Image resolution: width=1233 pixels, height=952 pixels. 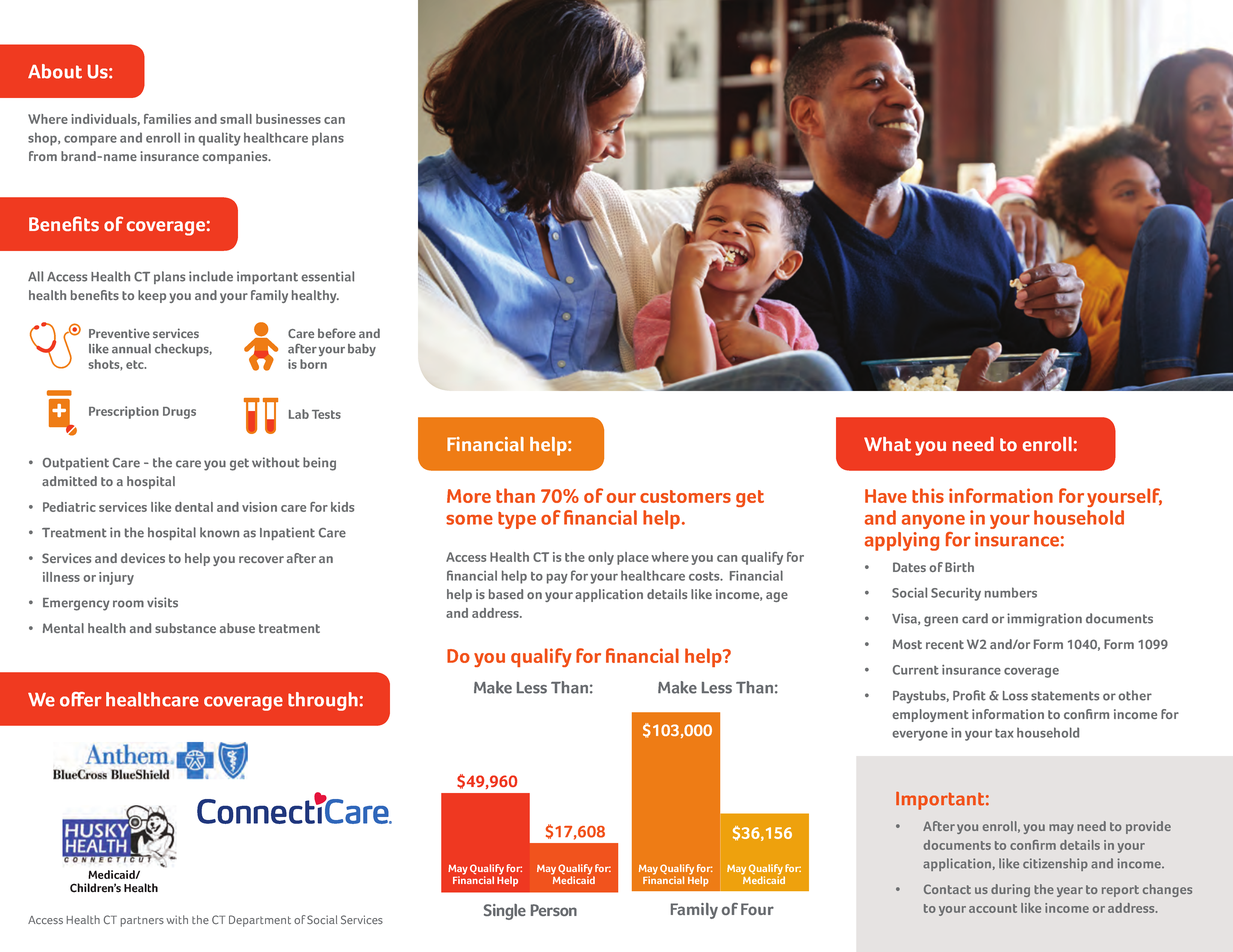 What do you see at coordinates (1010, 890) in the page?
I see `during` at bounding box center [1010, 890].
